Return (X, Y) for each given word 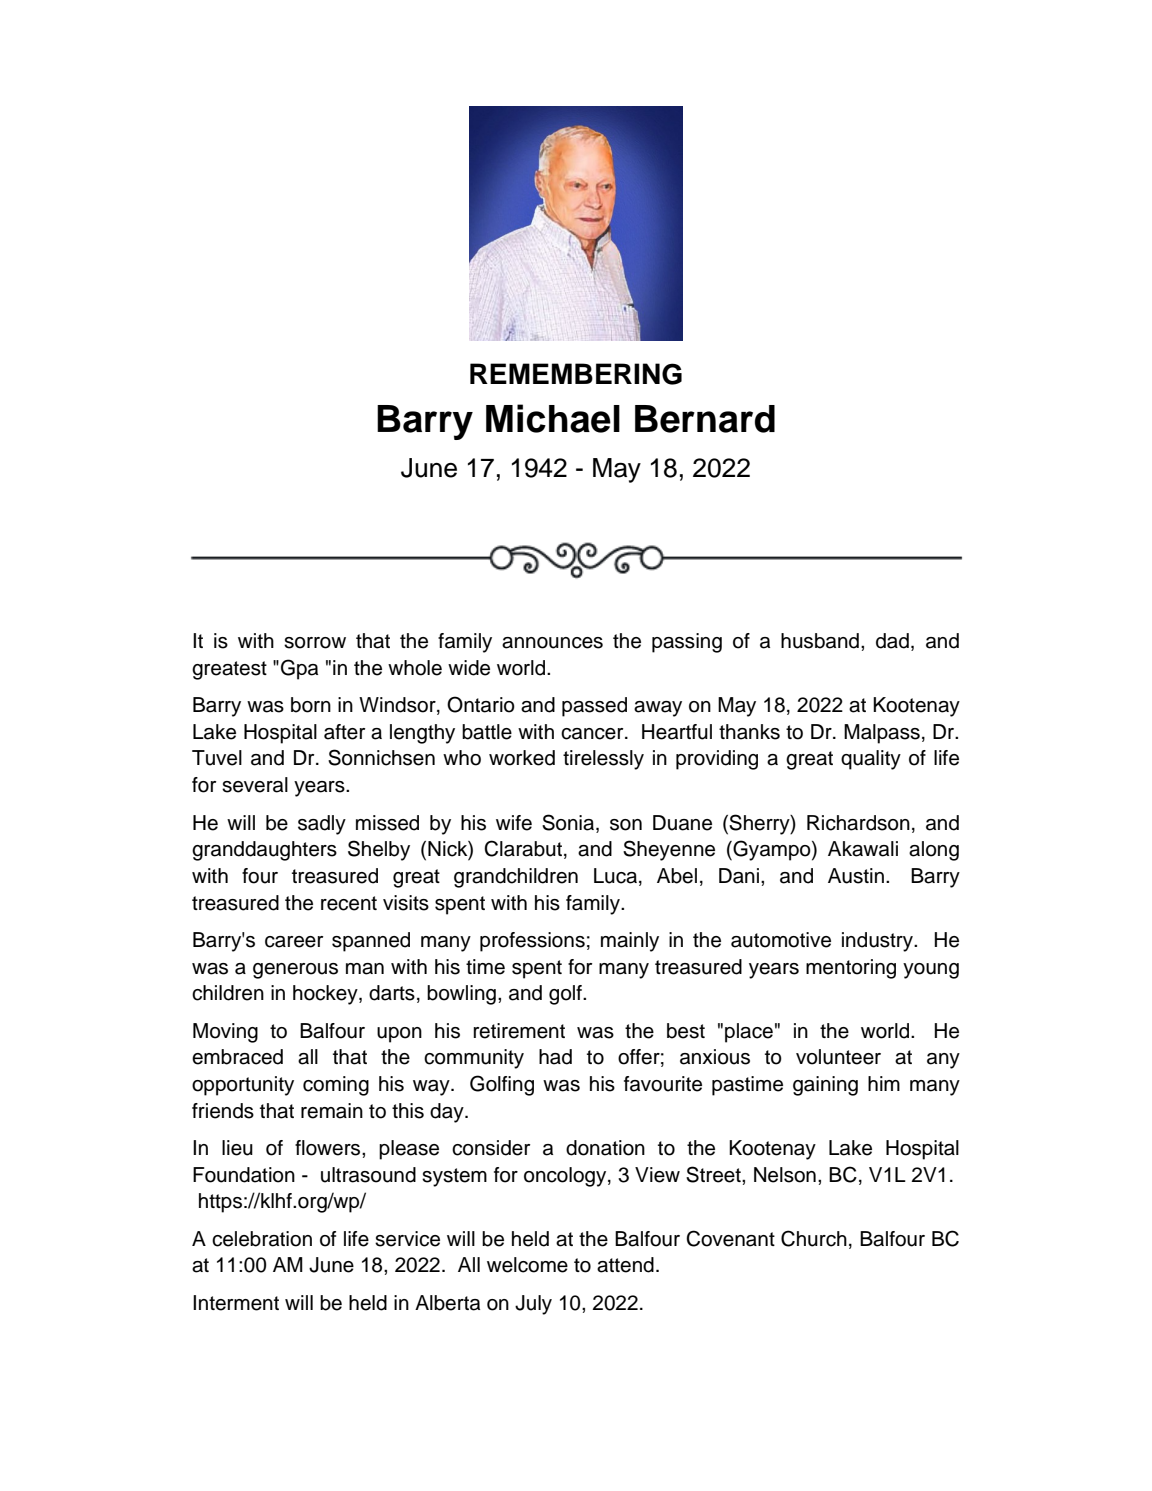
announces (552, 643)
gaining (825, 1086)
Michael (553, 418)
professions (532, 942)
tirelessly (603, 760)
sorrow (315, 643)
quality (871, 760)
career (294, 942)
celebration (262, 1239)
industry (878, 942)
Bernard (705, 419)
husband (820, 641)
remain (332, 1111)
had (555, 1057)
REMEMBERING (576, 374)
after (344, 732)
